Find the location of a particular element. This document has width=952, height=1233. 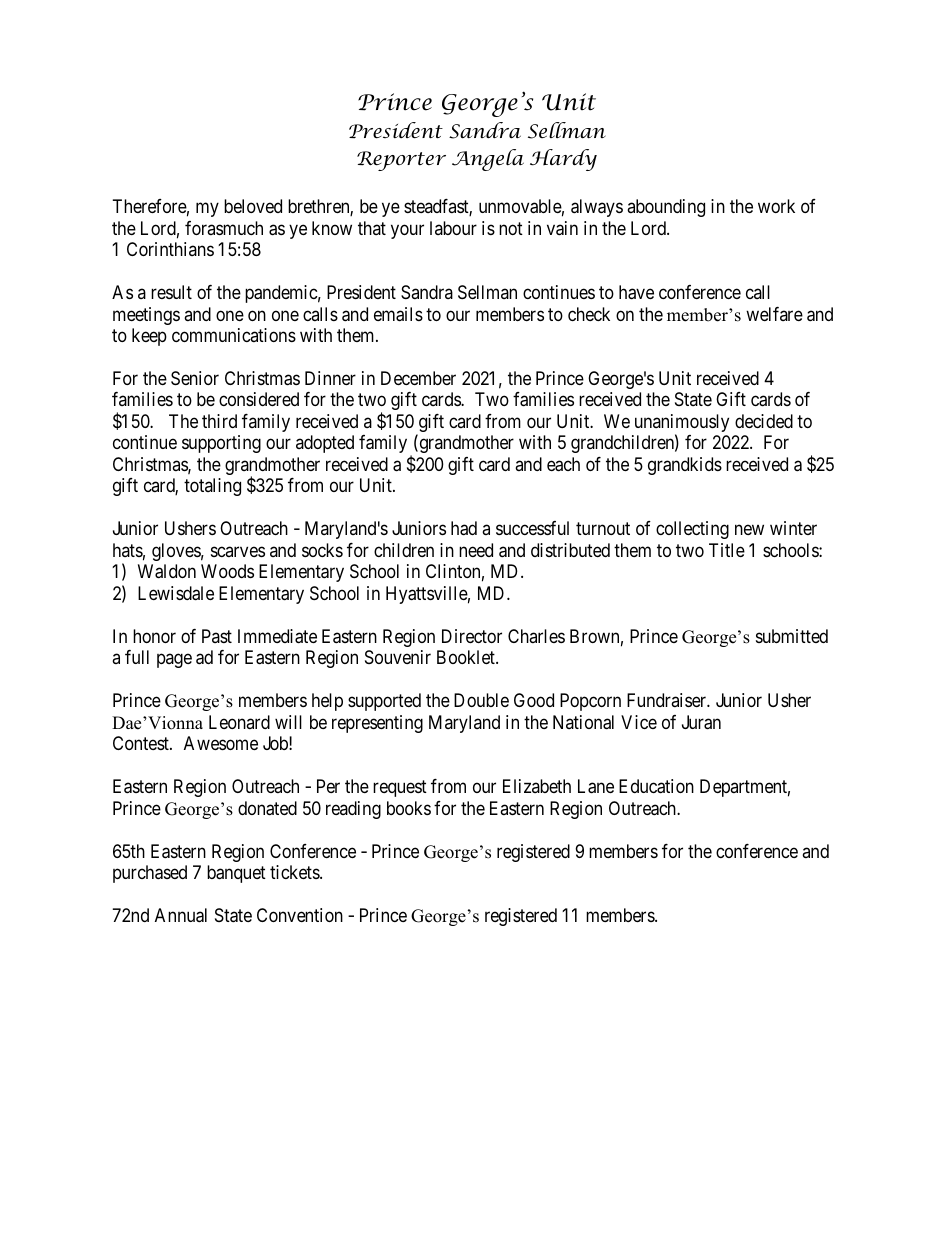

abounding is located at coordinates (666, 208).
